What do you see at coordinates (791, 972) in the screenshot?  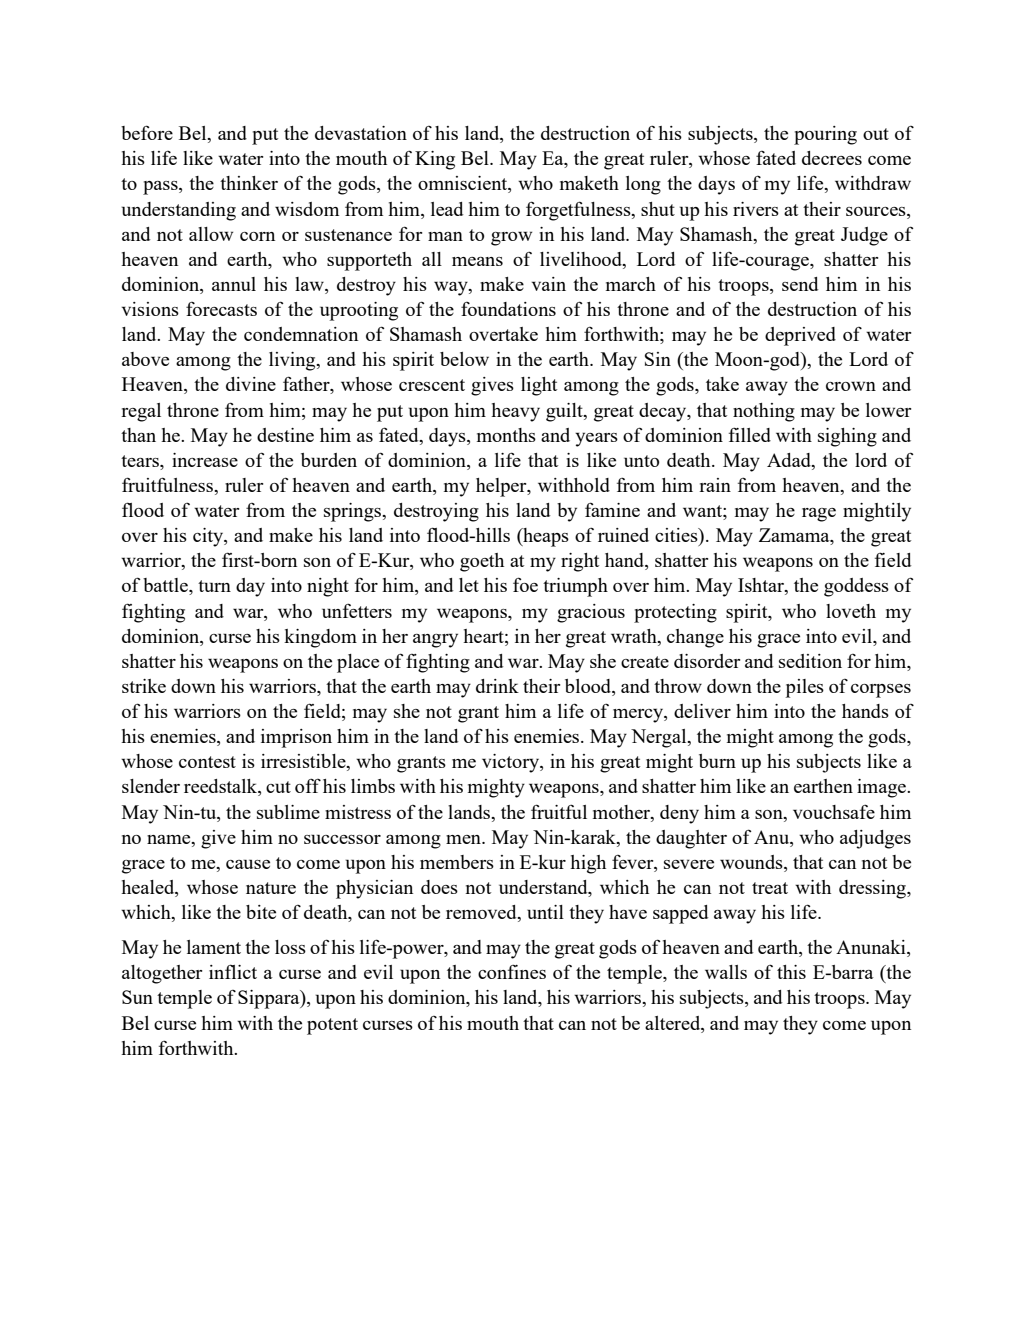 I see `this` at bounding box center [791, 972].
